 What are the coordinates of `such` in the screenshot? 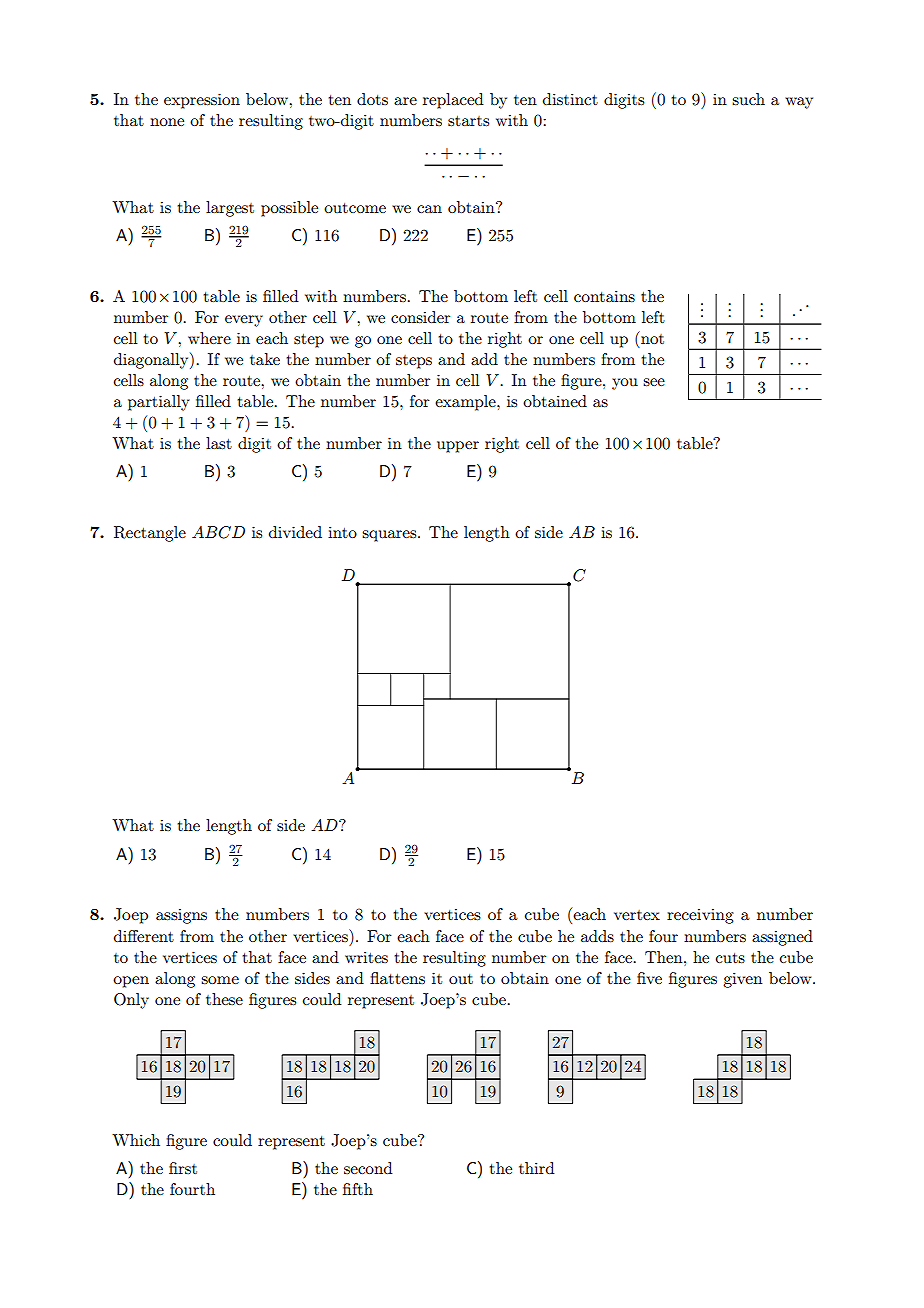 It's located at (748, 99).
